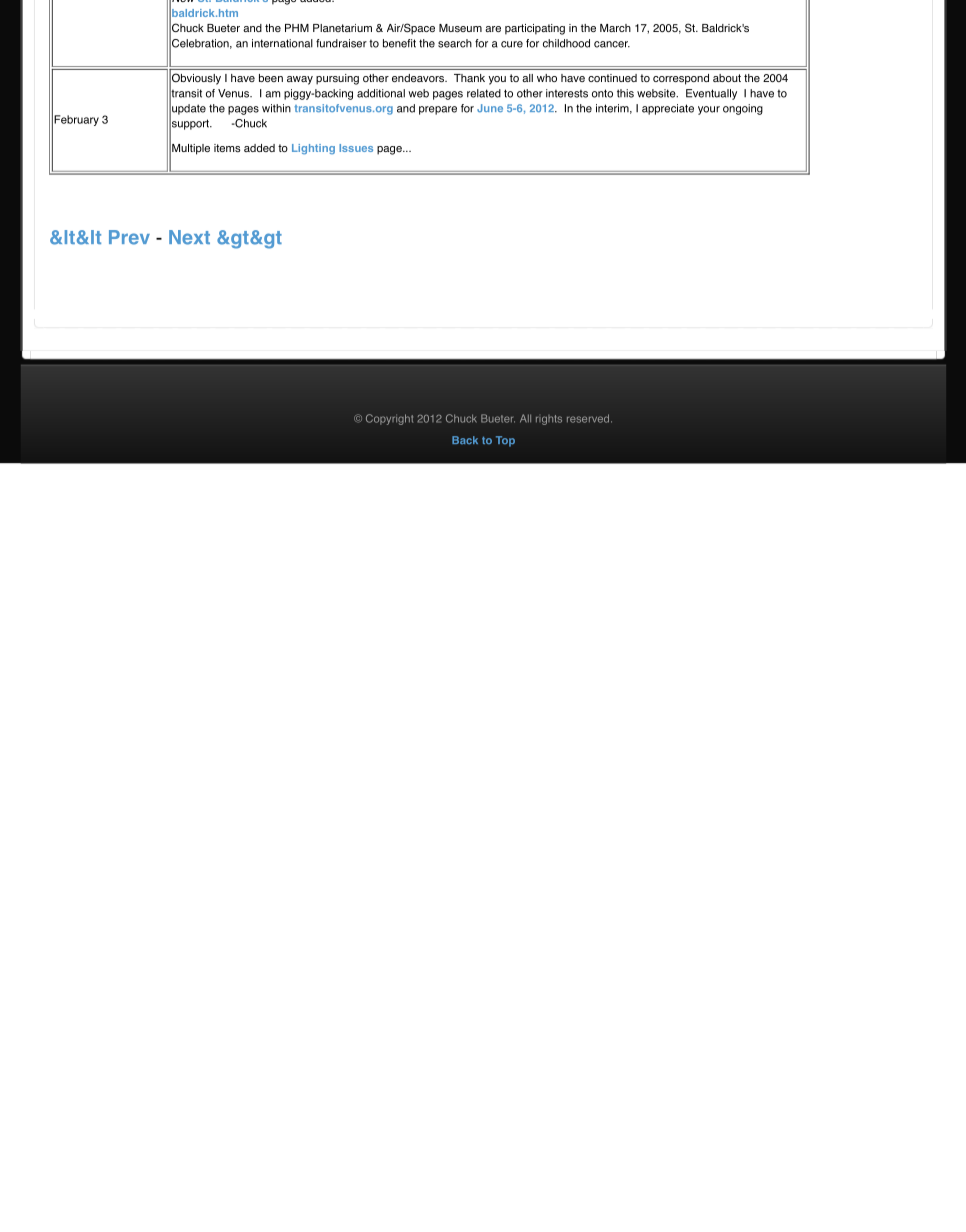 The height and width of the screenshot is (1232, 966). I want to click on cancer, so click(612, 44).
